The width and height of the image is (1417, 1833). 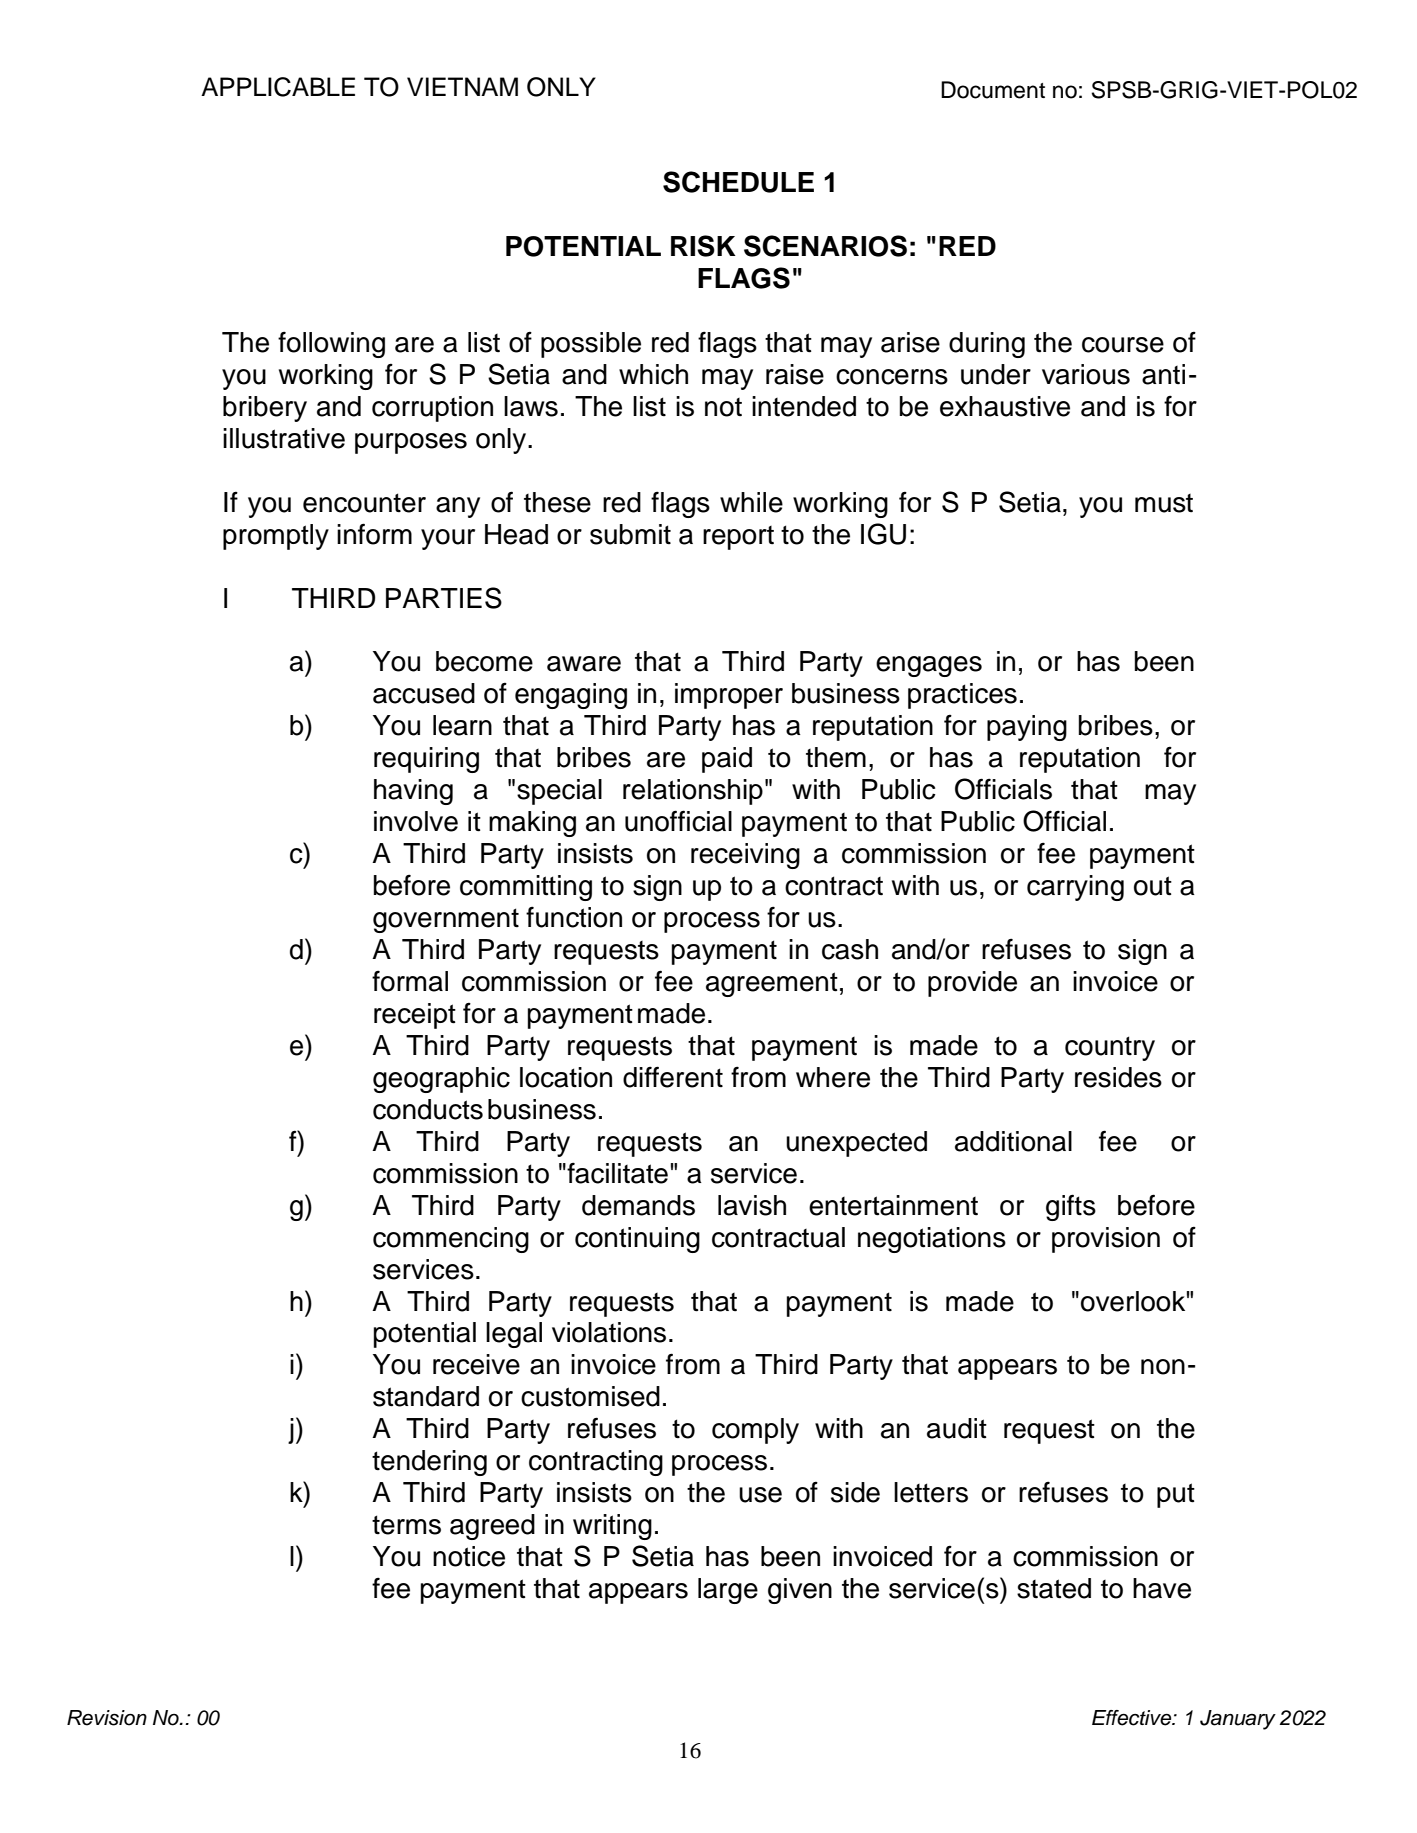 What do you see at coordinates (1075, 888) in the image?
I see `carrying` at bounding box center [1075, 888].
